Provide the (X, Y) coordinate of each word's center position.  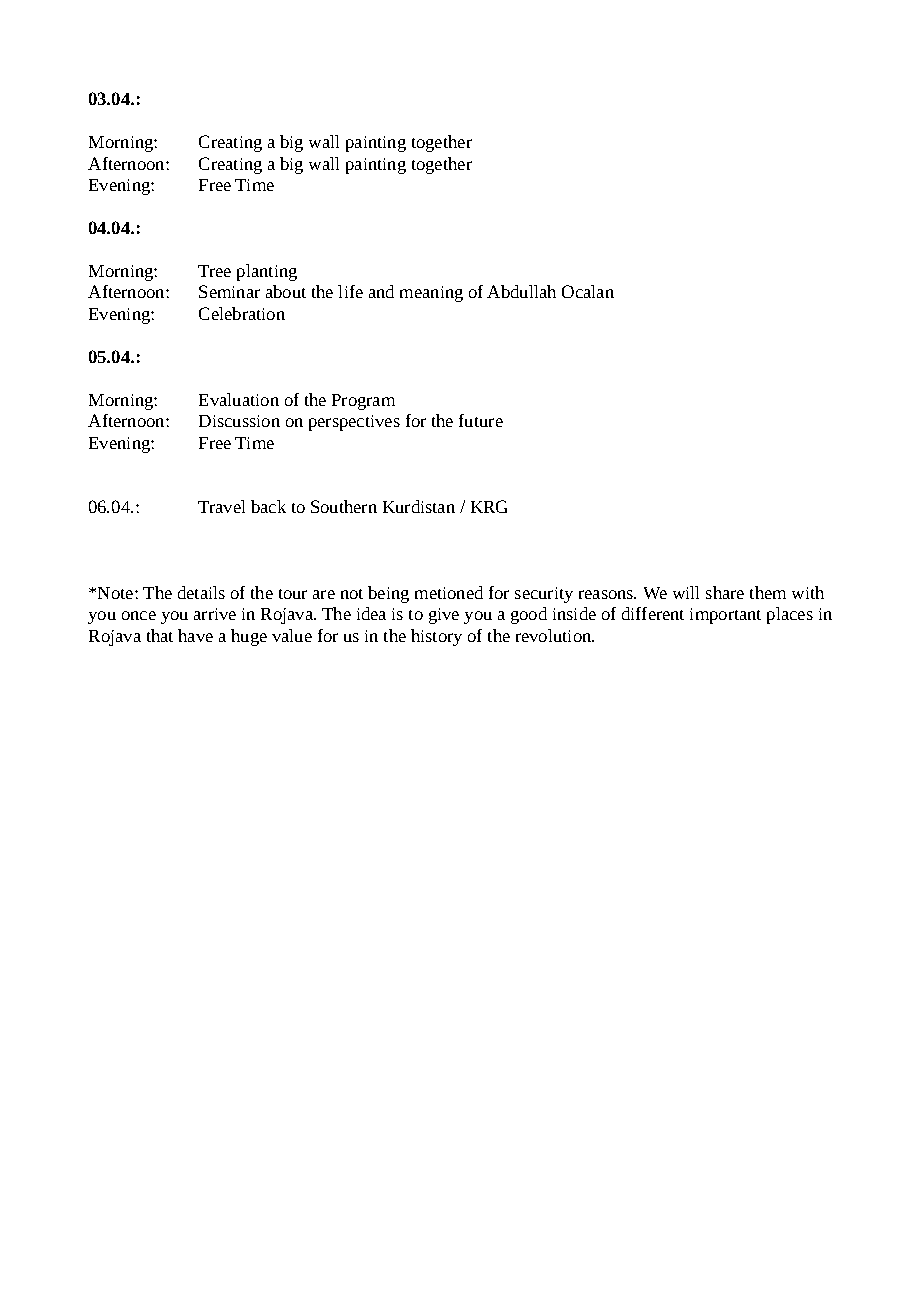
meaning (431, 294)
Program (363, 402)
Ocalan (588, 291)
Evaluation (239, 399)
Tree (214, 271)
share (725, 592)
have (195, 635)
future (481, 420)
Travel (221, 506)
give (444, 616)
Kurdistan (419, 506)
